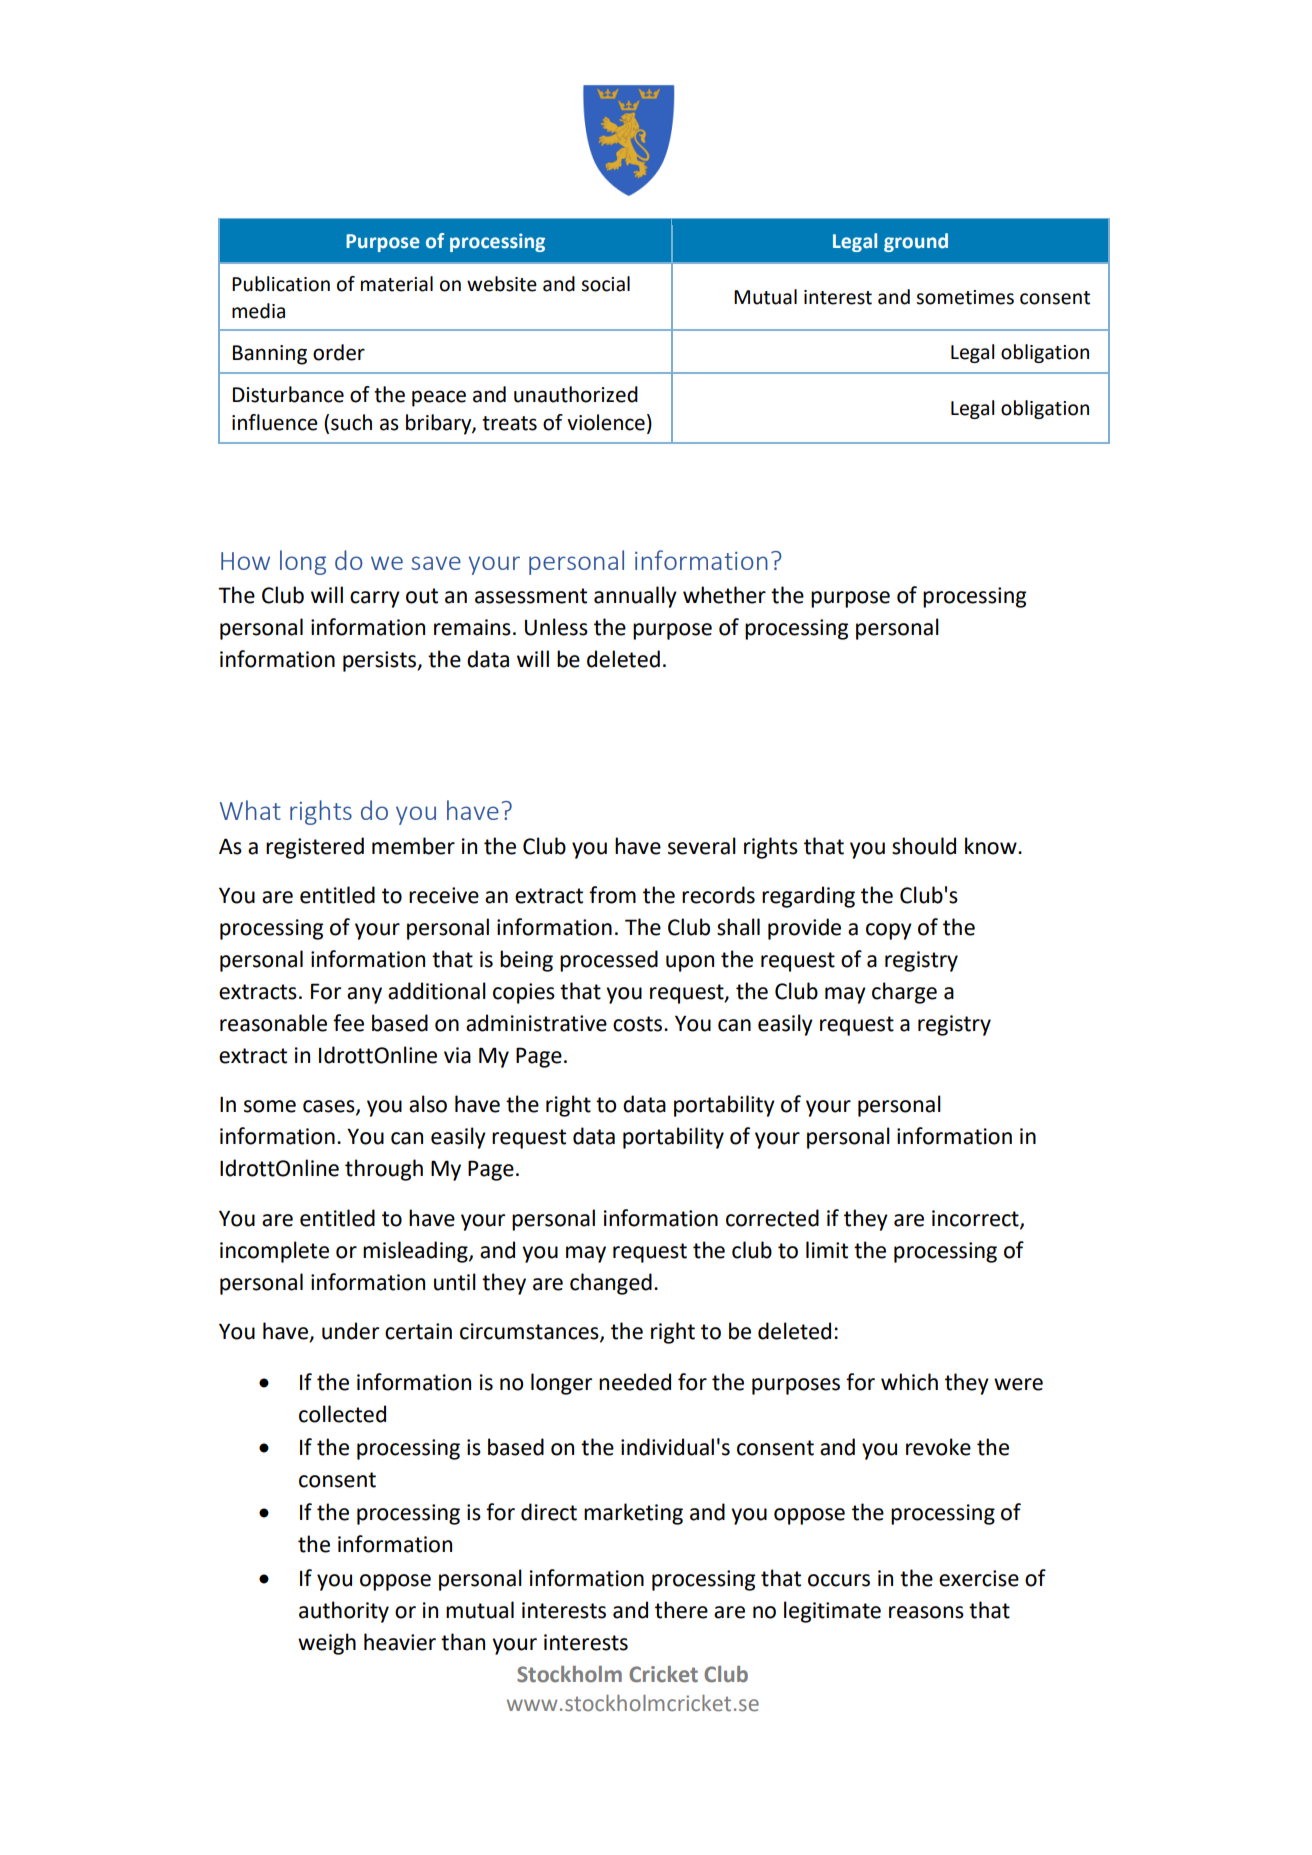 This screenshot has height=1855, width=1312. What do you see at coordinates (889, 931) in the screenshot?
I see `copy` at bounding box center [889, 931].
